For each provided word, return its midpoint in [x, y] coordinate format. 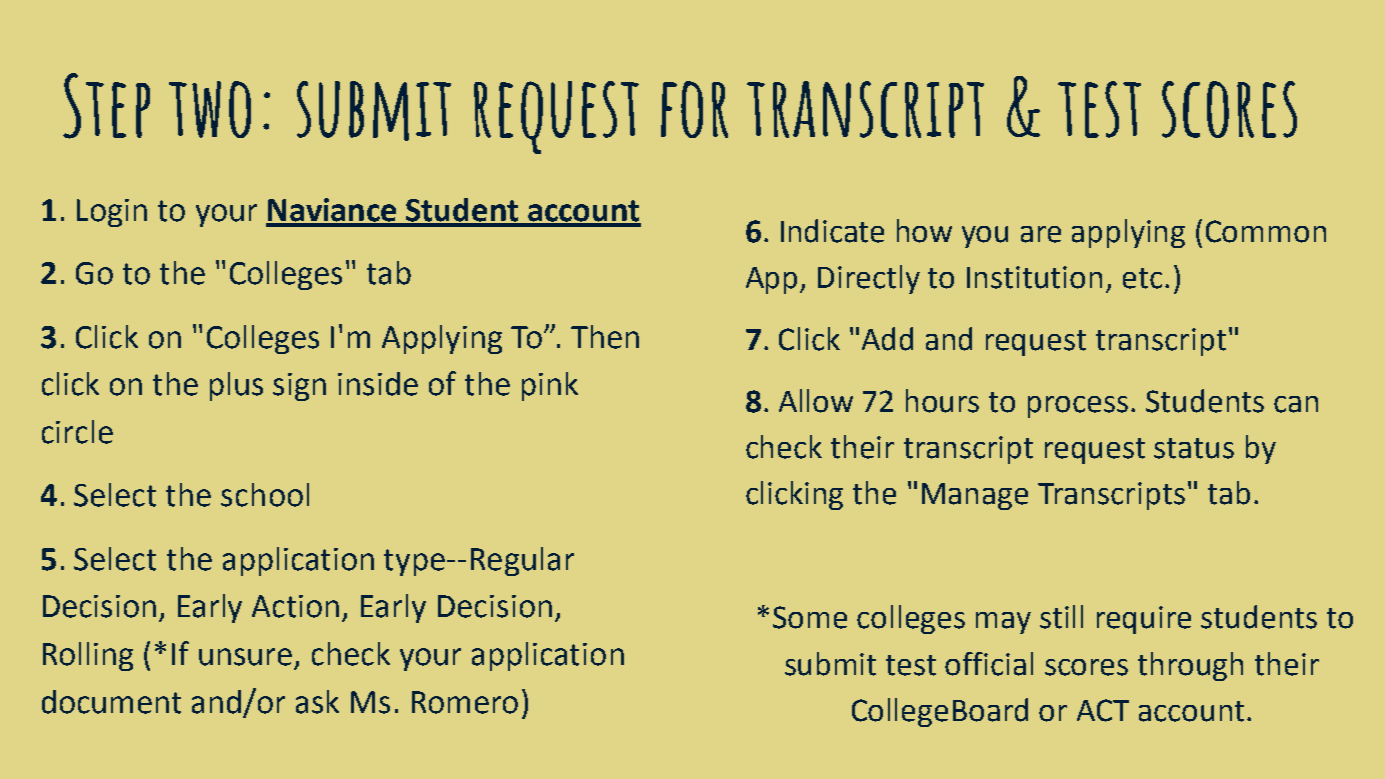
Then [605, 337]
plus [236, 386]
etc [1142, 278]
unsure [245, 657]
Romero [465, 702]
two [210, 109]
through [1190, 666]
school [265, 495]
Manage [975, 496]
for [694, 109]
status [1194, 448]
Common [1266, 231]
